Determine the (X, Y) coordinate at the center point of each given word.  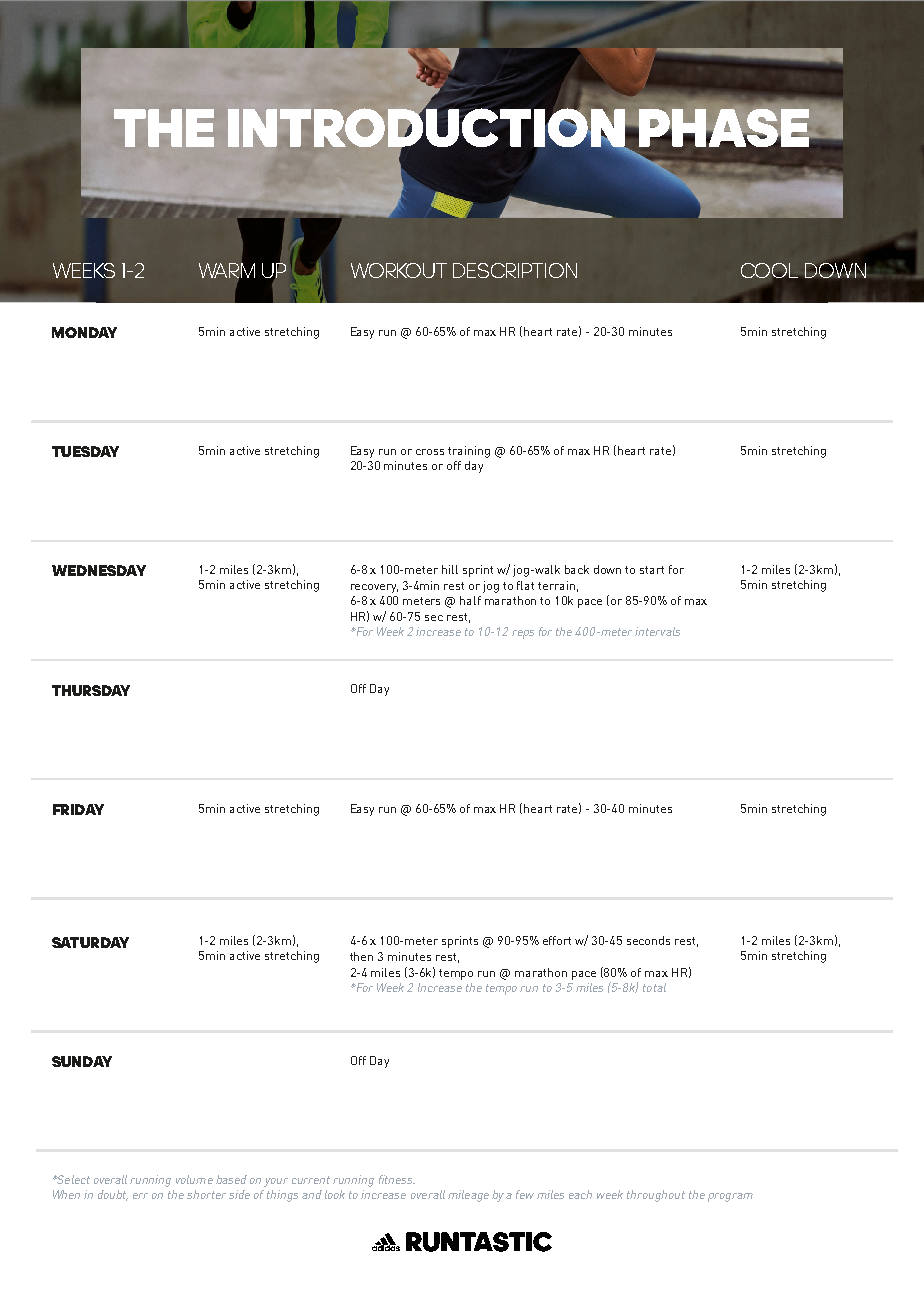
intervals (657, 631)
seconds (648, 940)
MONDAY (84, 332)
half (470, 600)
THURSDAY (91, 690)
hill (450, 569)
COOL (771, 271)
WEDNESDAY (99, 570)
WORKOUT (399, 270)
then (361, 956)
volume (194, 1179)
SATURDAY (90, 942)
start (652, 570)
